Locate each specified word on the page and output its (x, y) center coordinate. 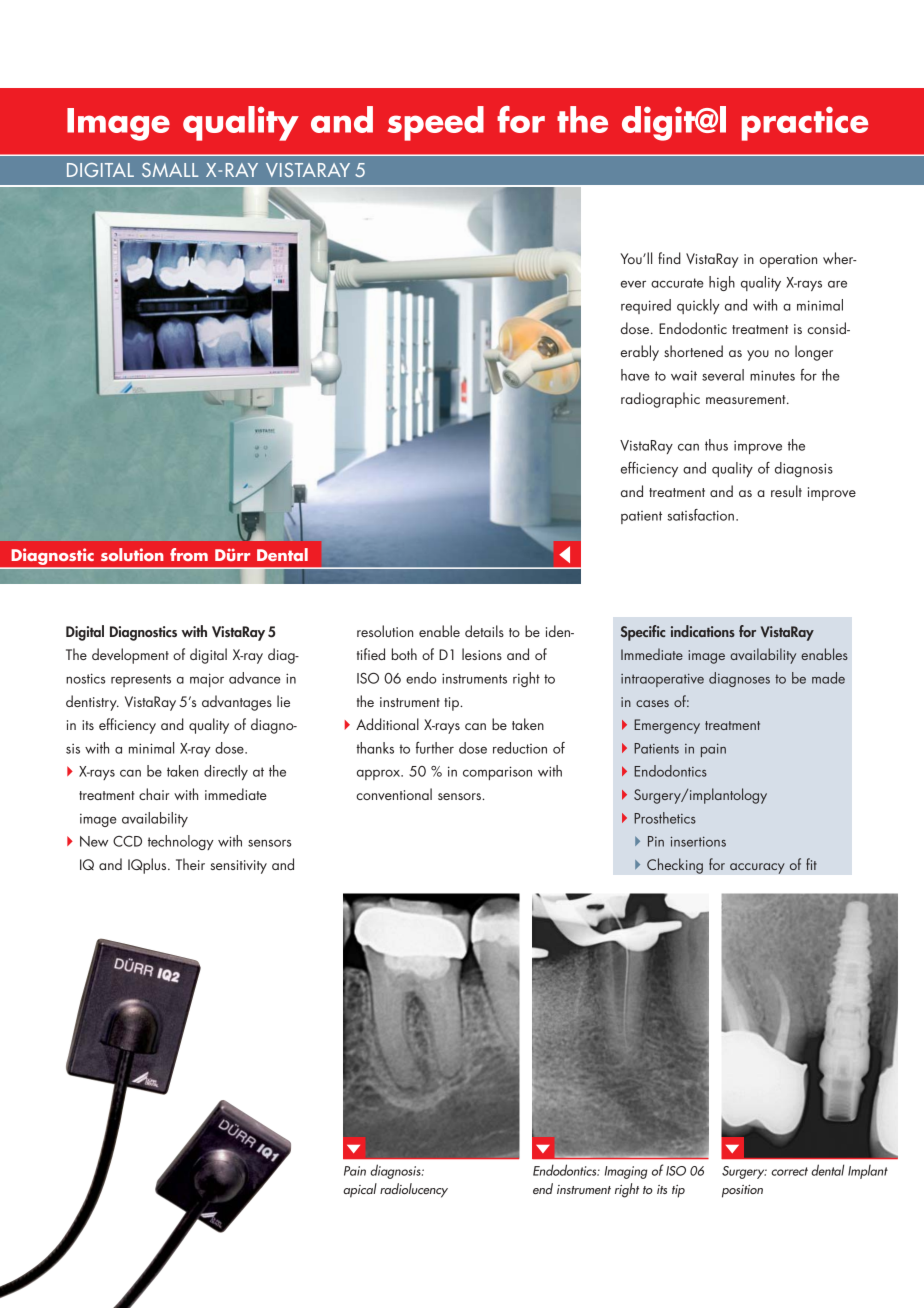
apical (360, 1190)
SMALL (170, 170)
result (786, 491)
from (189, 554)
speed (436, 123)
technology (181, 842)
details (484, 631)
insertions (698, 841)
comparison (497, 773)
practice (805, 123)
